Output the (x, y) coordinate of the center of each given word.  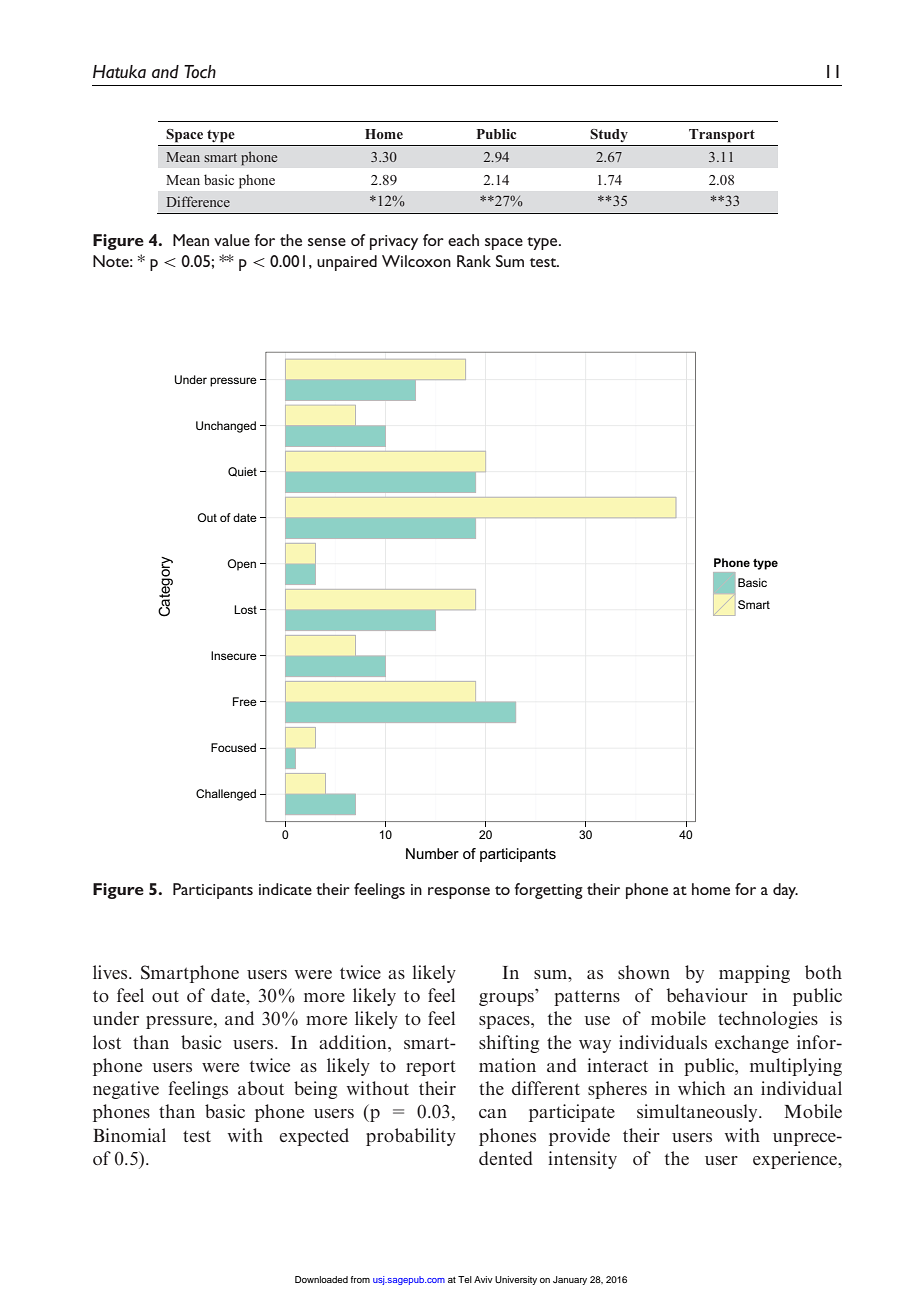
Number (432, 853)
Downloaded (321, 1279)
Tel (465, 1279)
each (463, 240)
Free (245, 701)
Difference (198, 201)
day (785, 891)
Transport (722, 135)
